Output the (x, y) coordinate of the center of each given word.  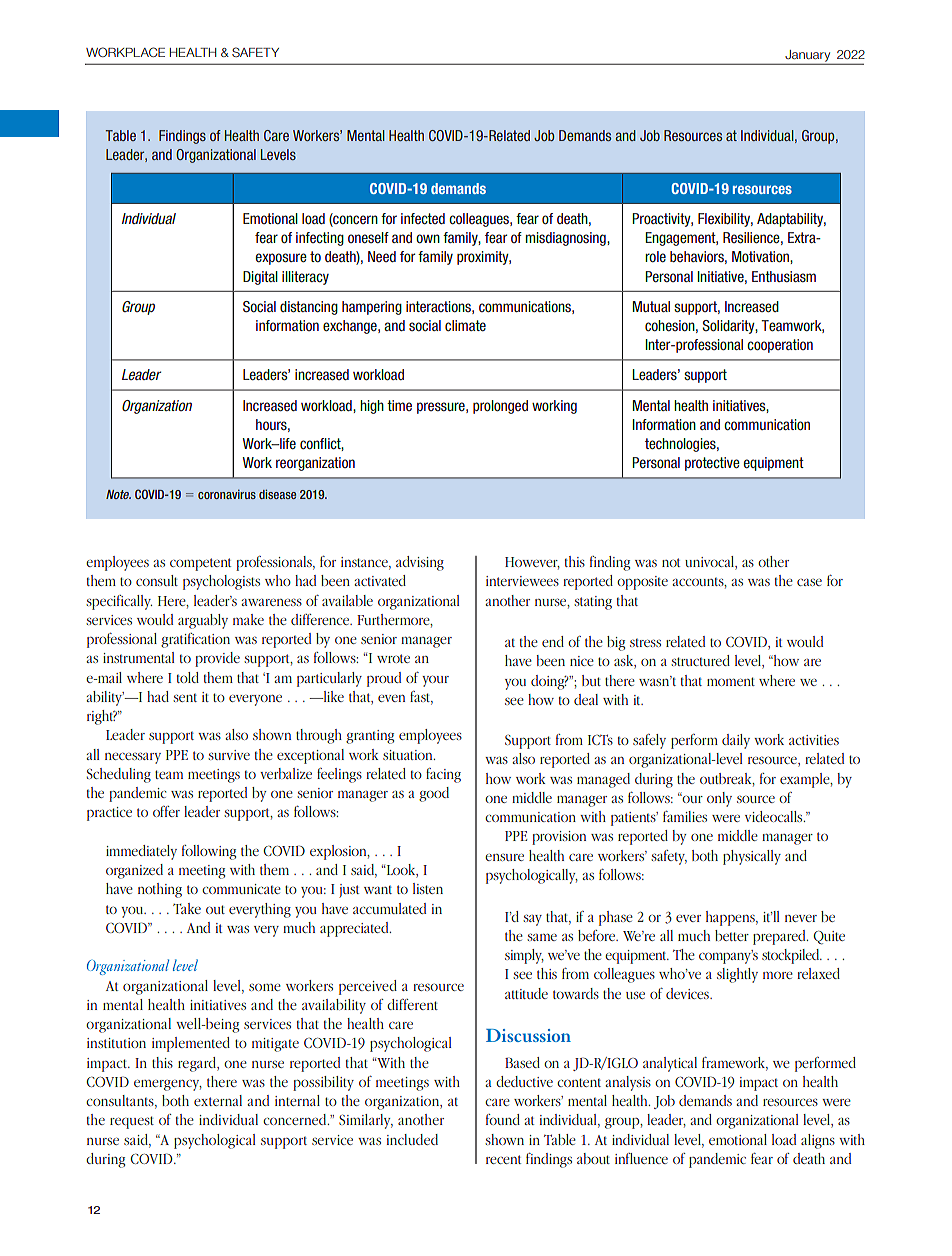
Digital (260, 278)
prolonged (500, 407)
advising (420, 563)
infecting (320, 239)
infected (423, 218)
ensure (504, 857)
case (809, 582)
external (218, 1100)
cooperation (780, 346)
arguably (203, 621)
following (209, 852)
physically (752, 857)
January (807, 56)
